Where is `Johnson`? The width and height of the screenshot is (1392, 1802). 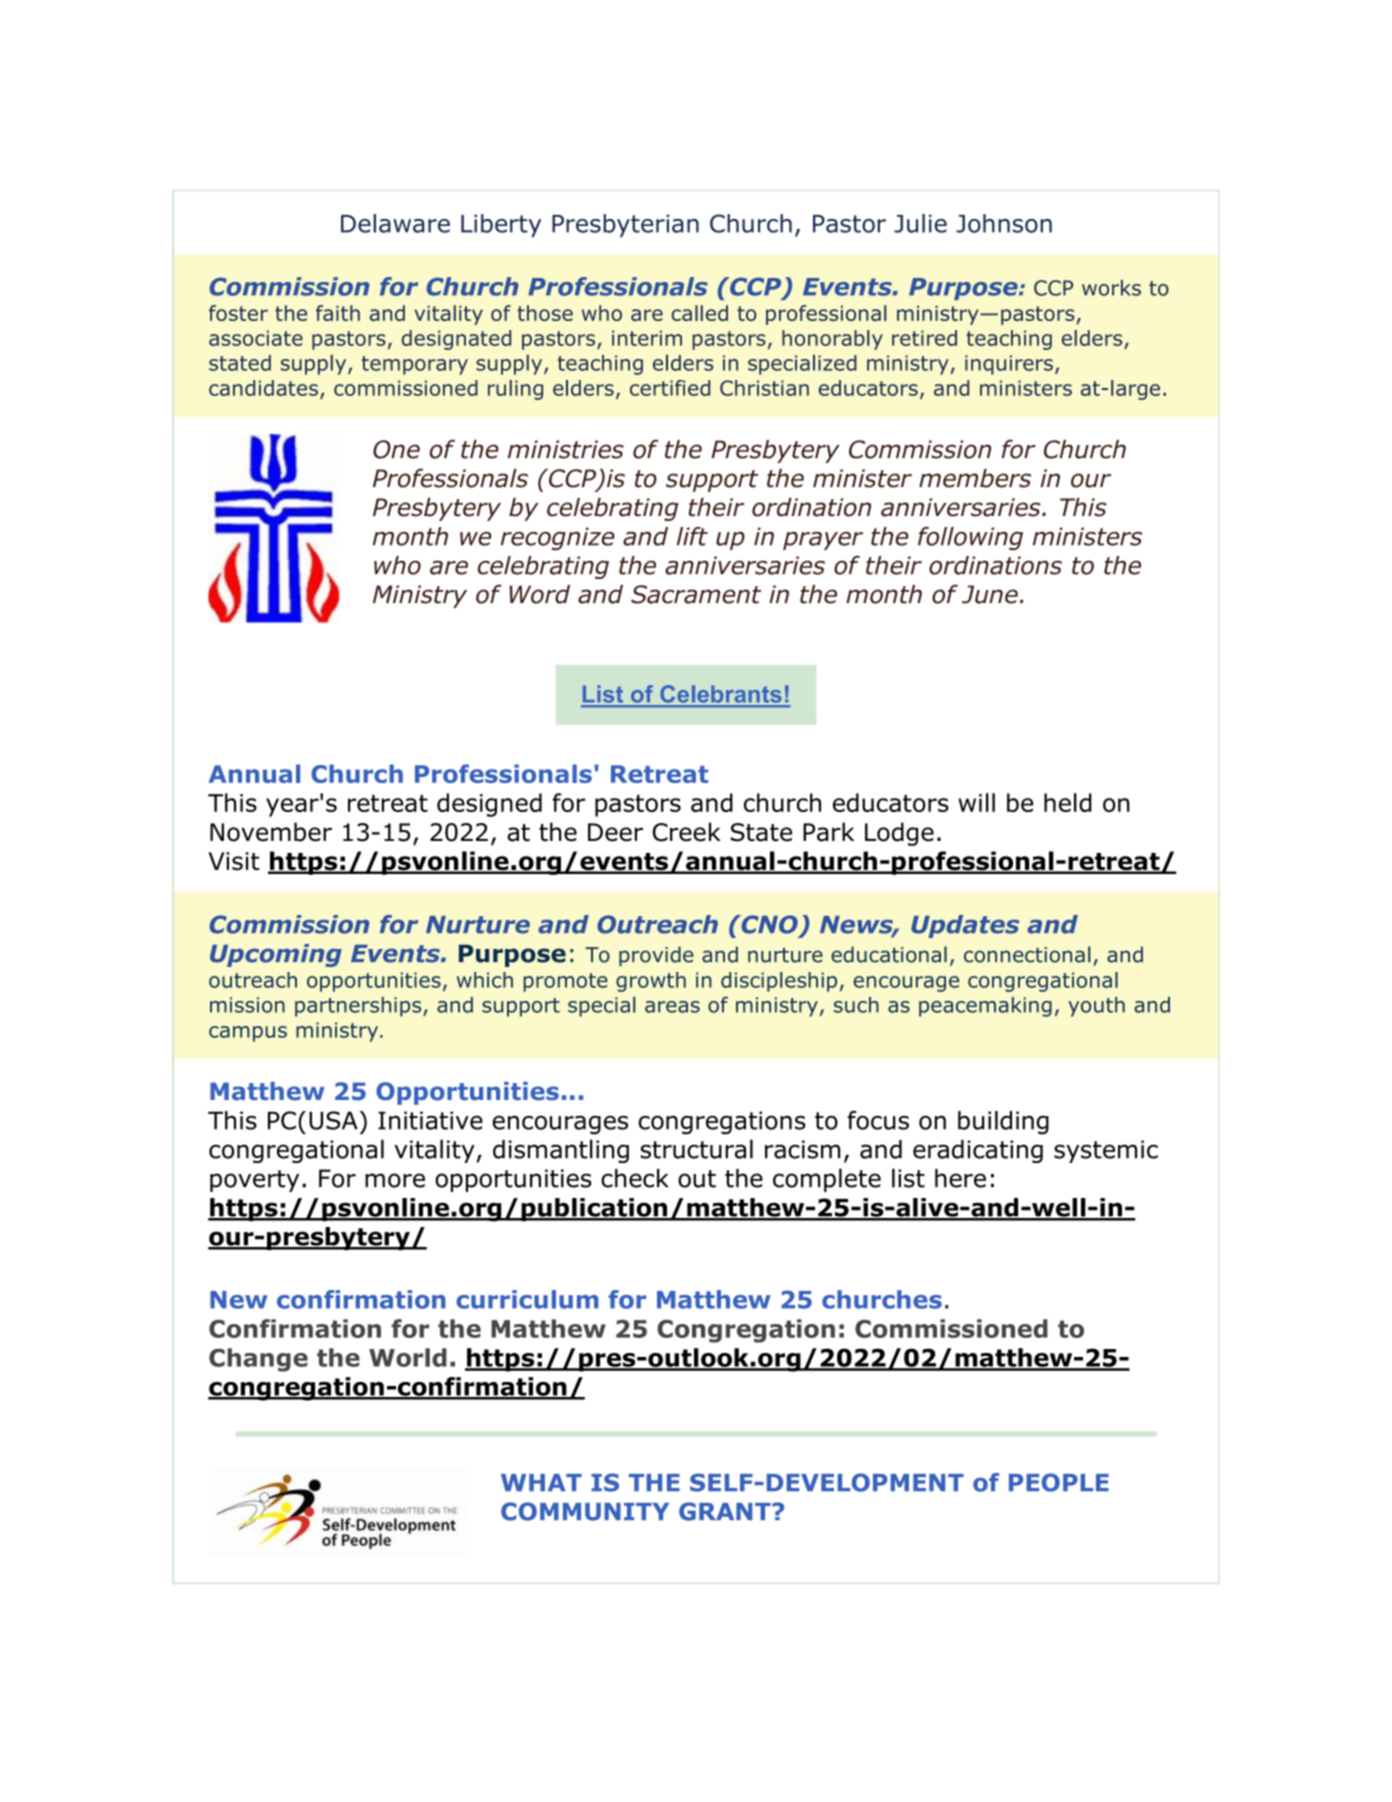 Johnson is located at coordinates (1004, 223).
